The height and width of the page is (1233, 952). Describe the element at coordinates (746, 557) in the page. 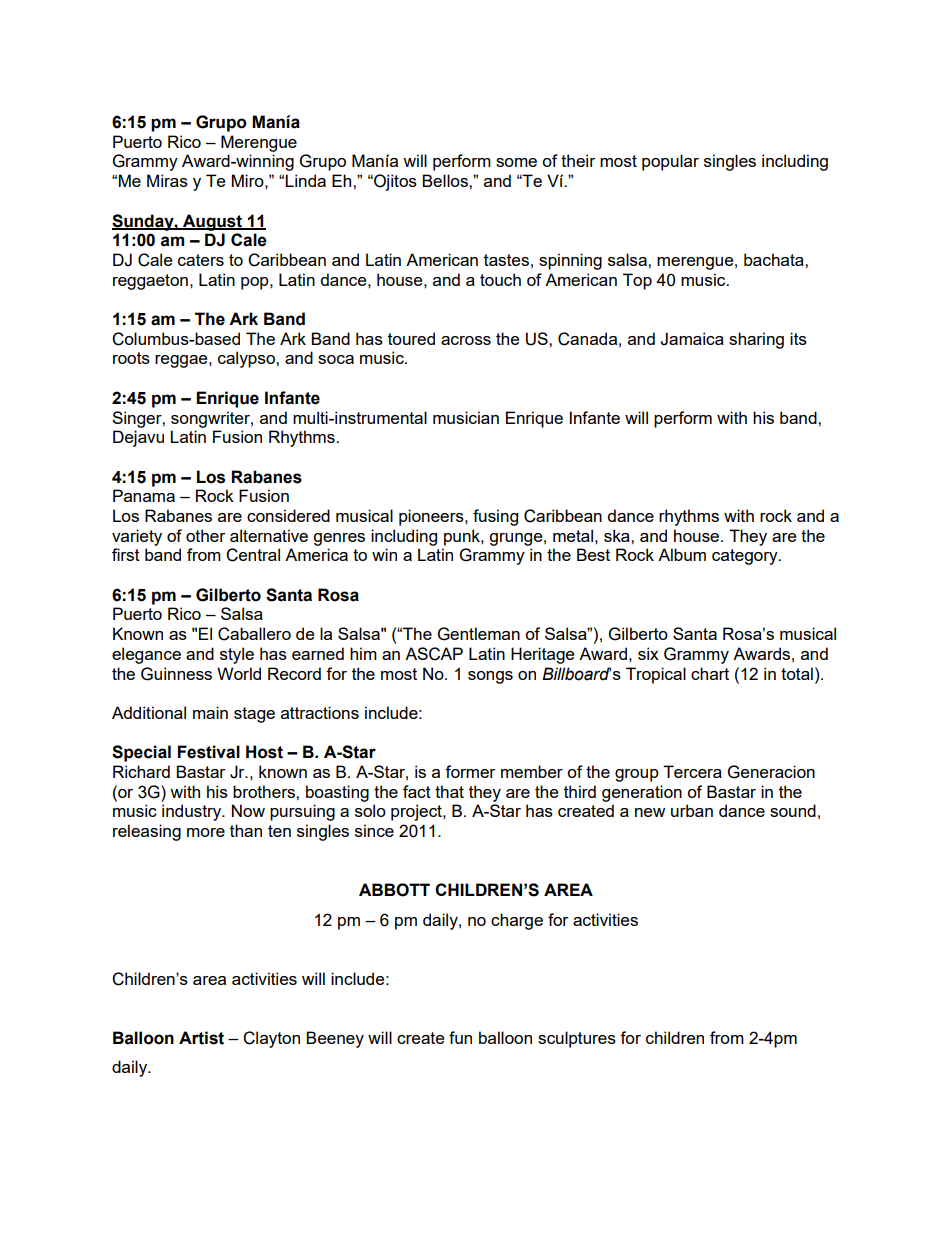

I see `category` at that location.
